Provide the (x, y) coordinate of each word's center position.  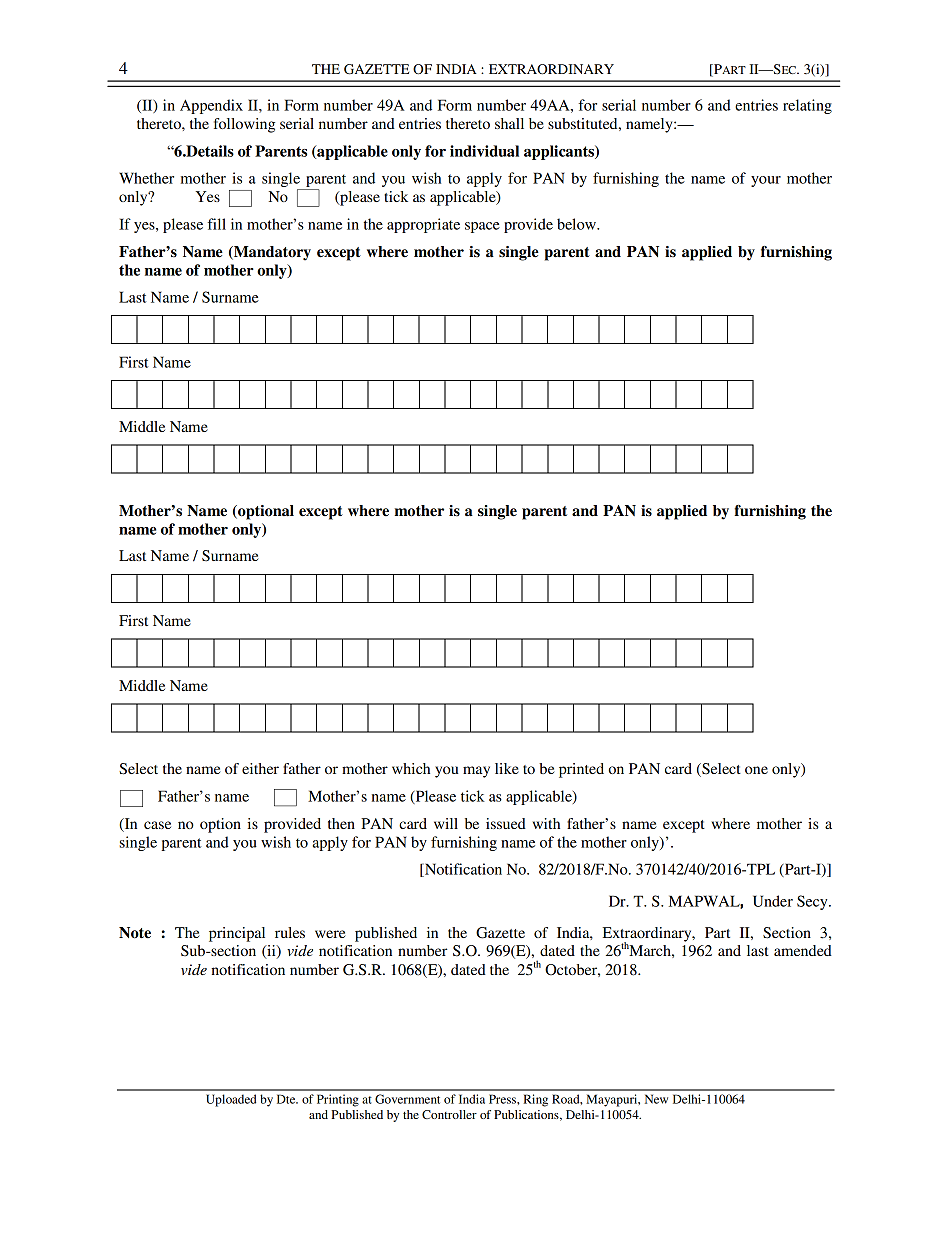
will (446, 823)
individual (484, 151)
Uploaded (231, 1100)
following (244, 125)
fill (217, 224)
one (756, 770)
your (766, 181)
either (260, 768)
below (577, 224)
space (482, 227)
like (507, 768)
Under (773, 901)
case (157, 825)
